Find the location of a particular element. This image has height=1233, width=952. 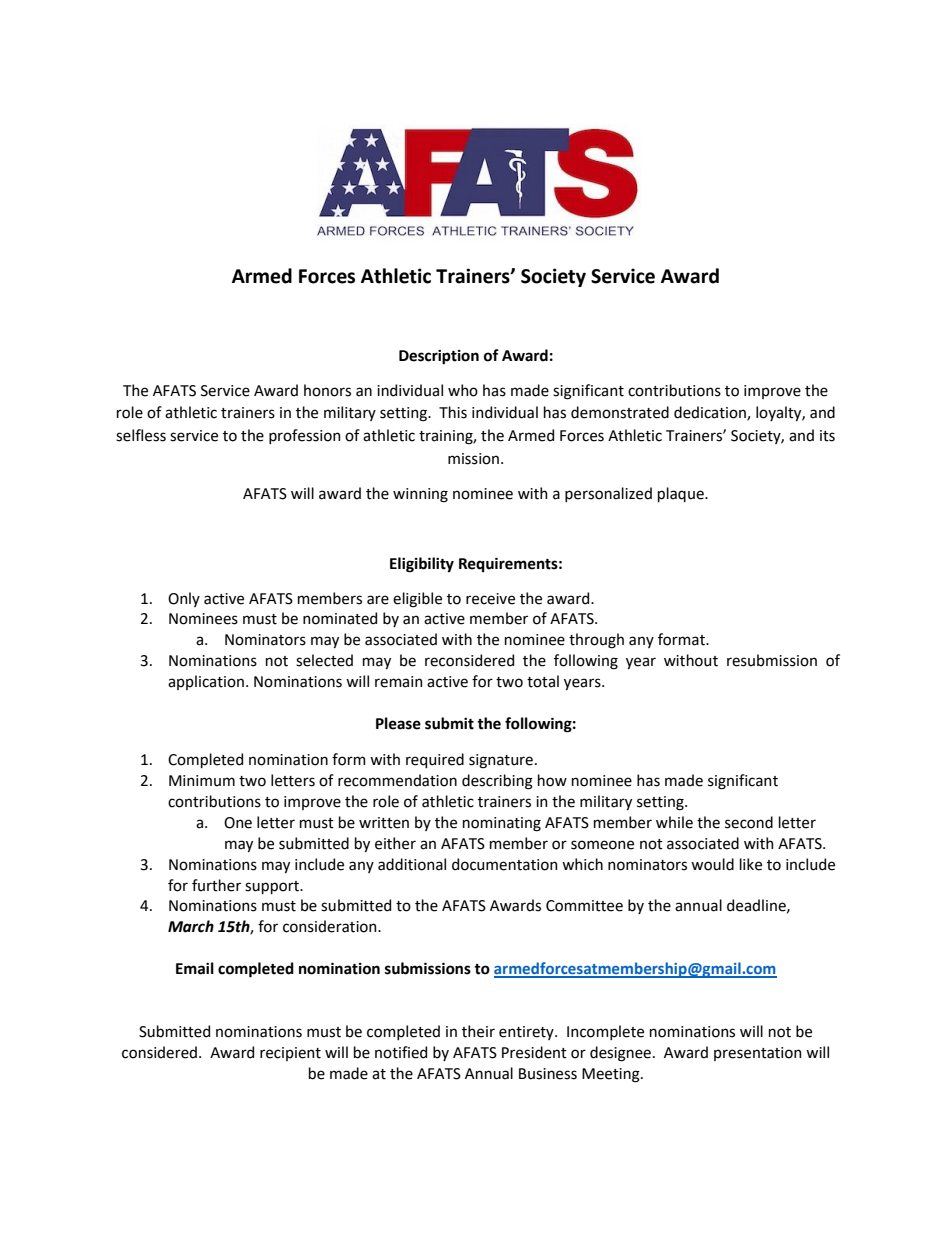

further is located at coordinates (216, 885).
